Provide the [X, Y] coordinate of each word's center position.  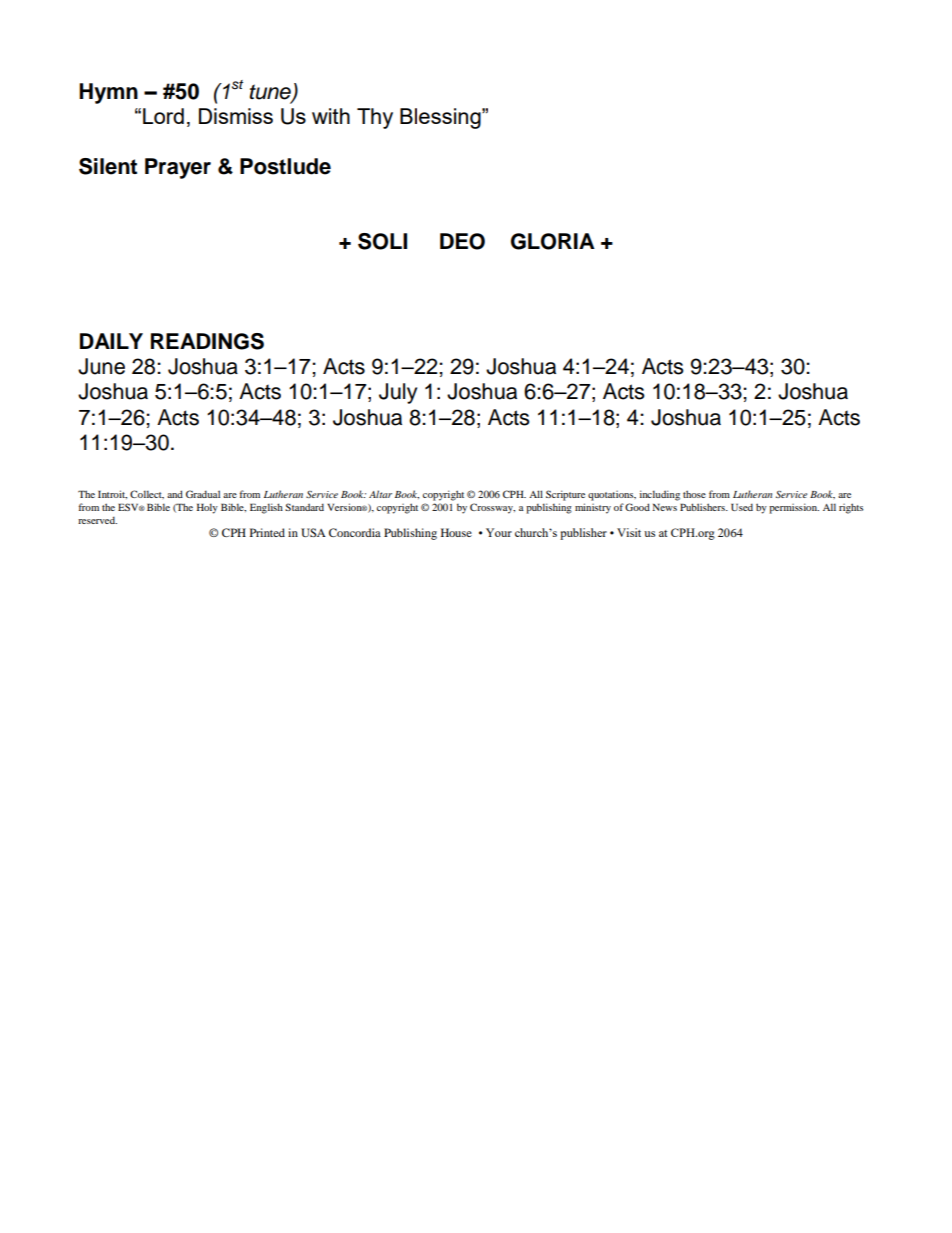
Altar [380, 494]
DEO [462, 241]
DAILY [111, 341]
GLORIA [553, 241]
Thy [375, 118]
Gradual [203, 494]
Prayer [178, 168]
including [660, 495]
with [331, 116]
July [398, 393]
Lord [163, 116]
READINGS [207, 341]
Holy [207, 508]
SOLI [382, 241]
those [694, 494]
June [101, 366]
